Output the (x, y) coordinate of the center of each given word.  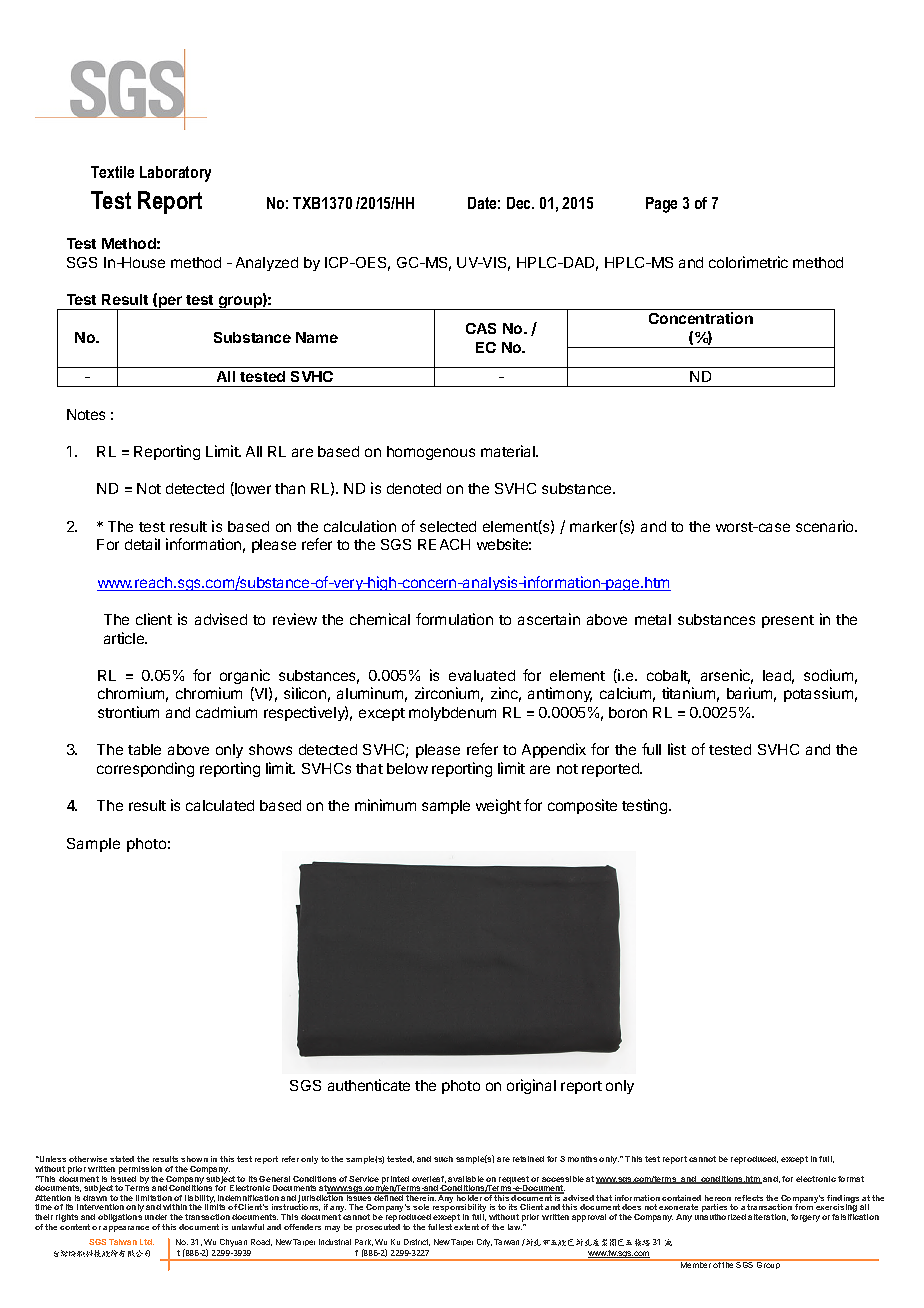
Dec (520, 203)
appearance (126, 1229)
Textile (112, 172)
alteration (768, 1217)
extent (466, 1227)
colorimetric (748, 262)
